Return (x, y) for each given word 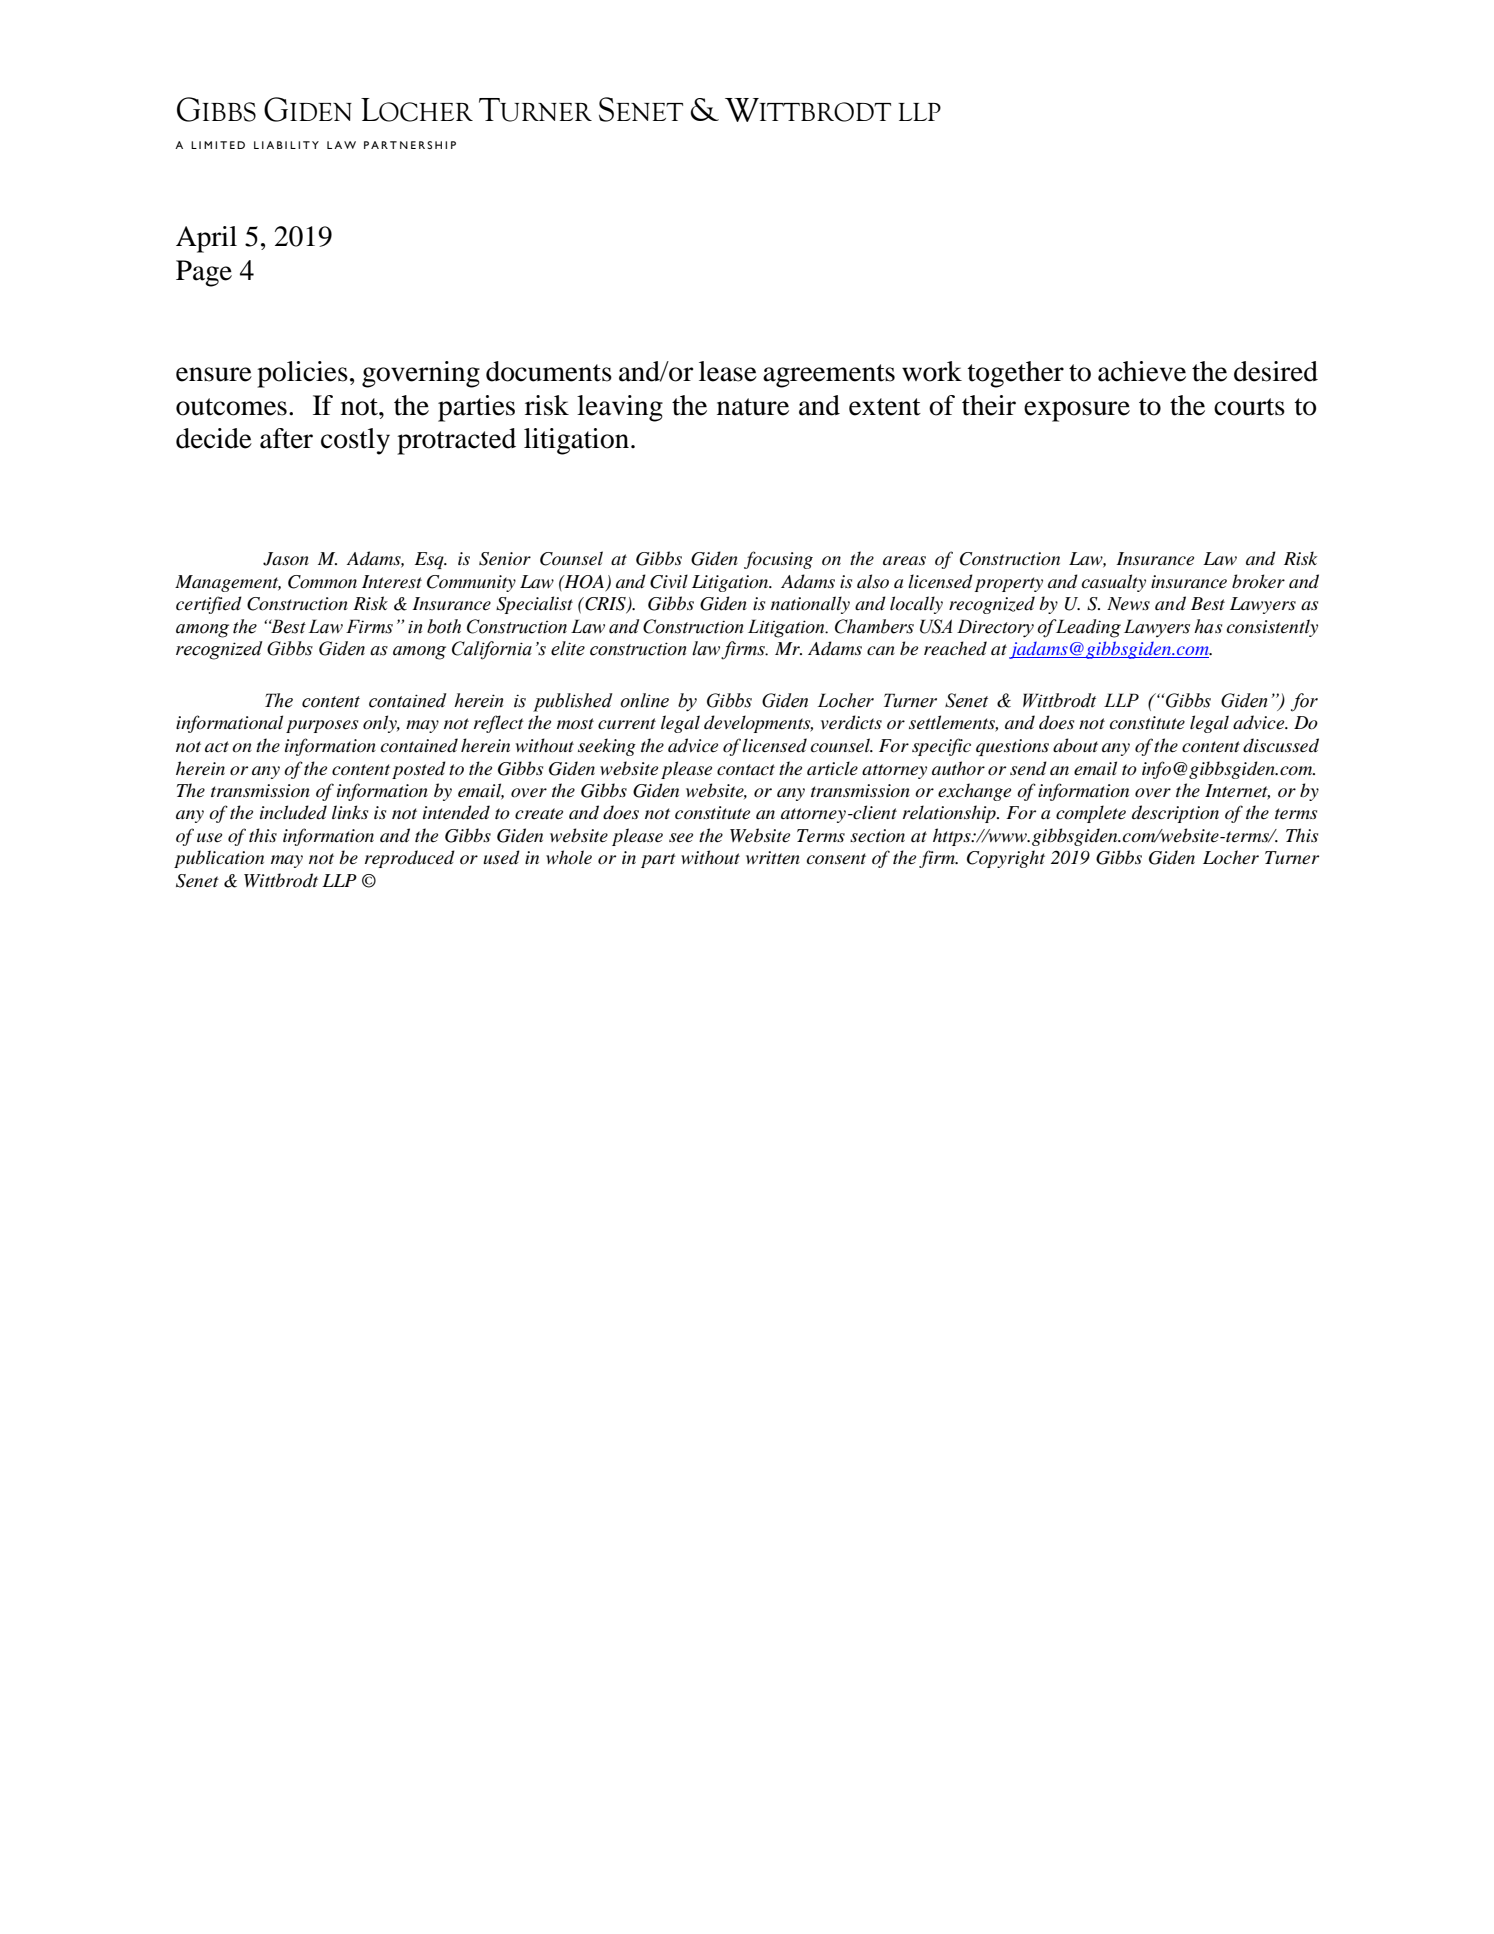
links (350, 812)
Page (204, 273)
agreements (829, 376)
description (1175, 814)
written (773, 857)
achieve (1142, 371)
